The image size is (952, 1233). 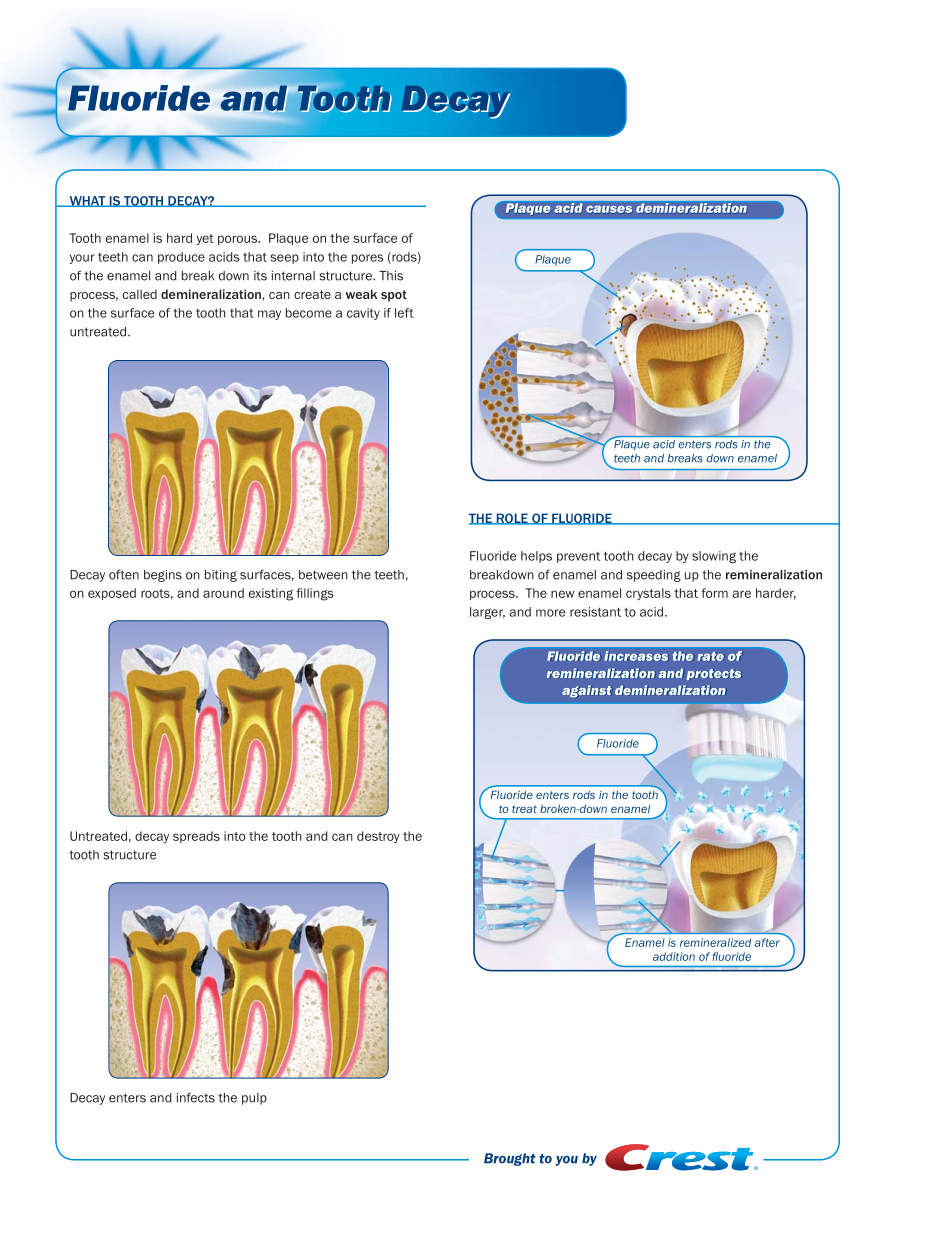 I want to click on produce, so click(x=181, y=258).
